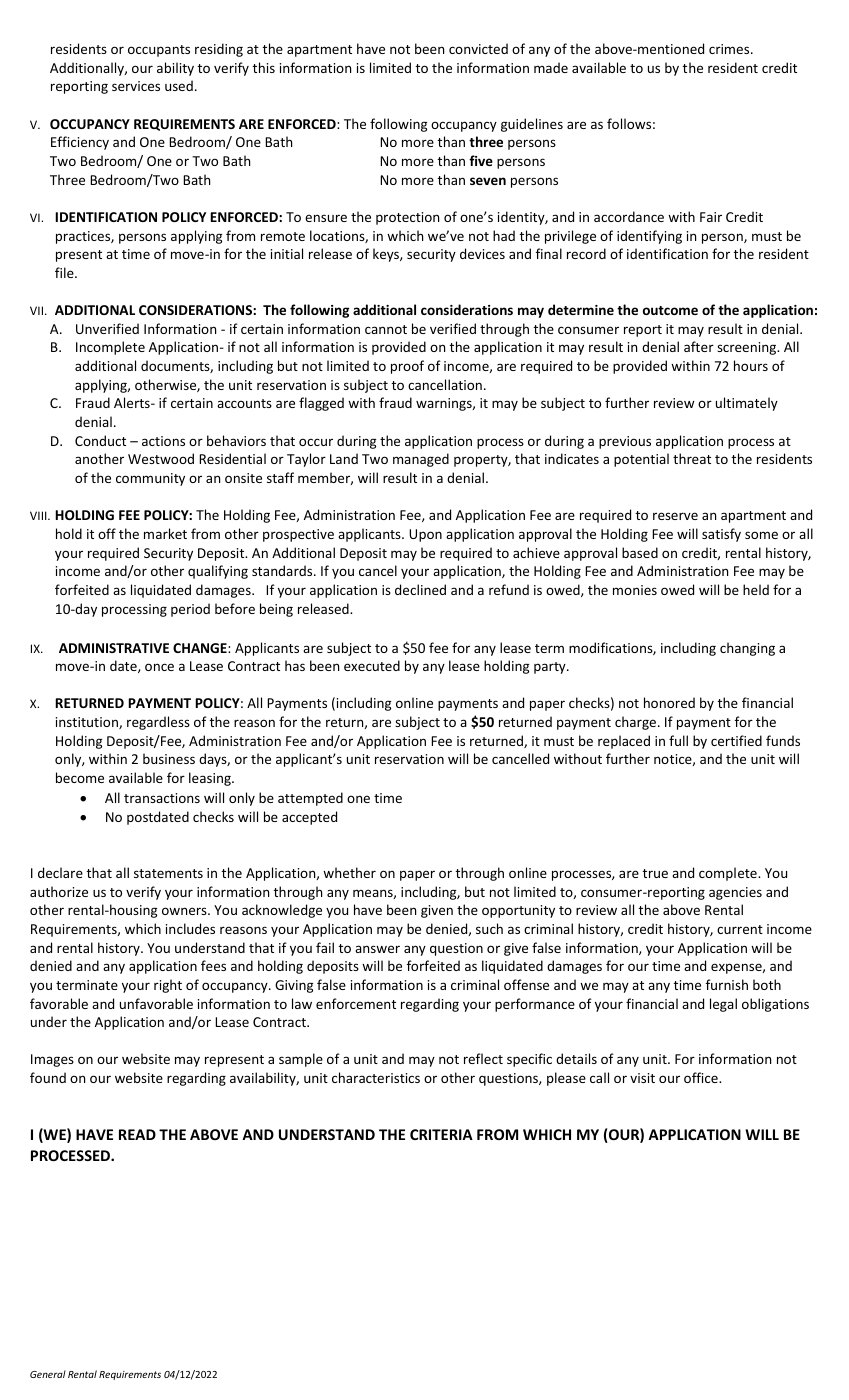 This screenshot has height=1400, width=849. I want to click on ultimately, so click(747, 404).
